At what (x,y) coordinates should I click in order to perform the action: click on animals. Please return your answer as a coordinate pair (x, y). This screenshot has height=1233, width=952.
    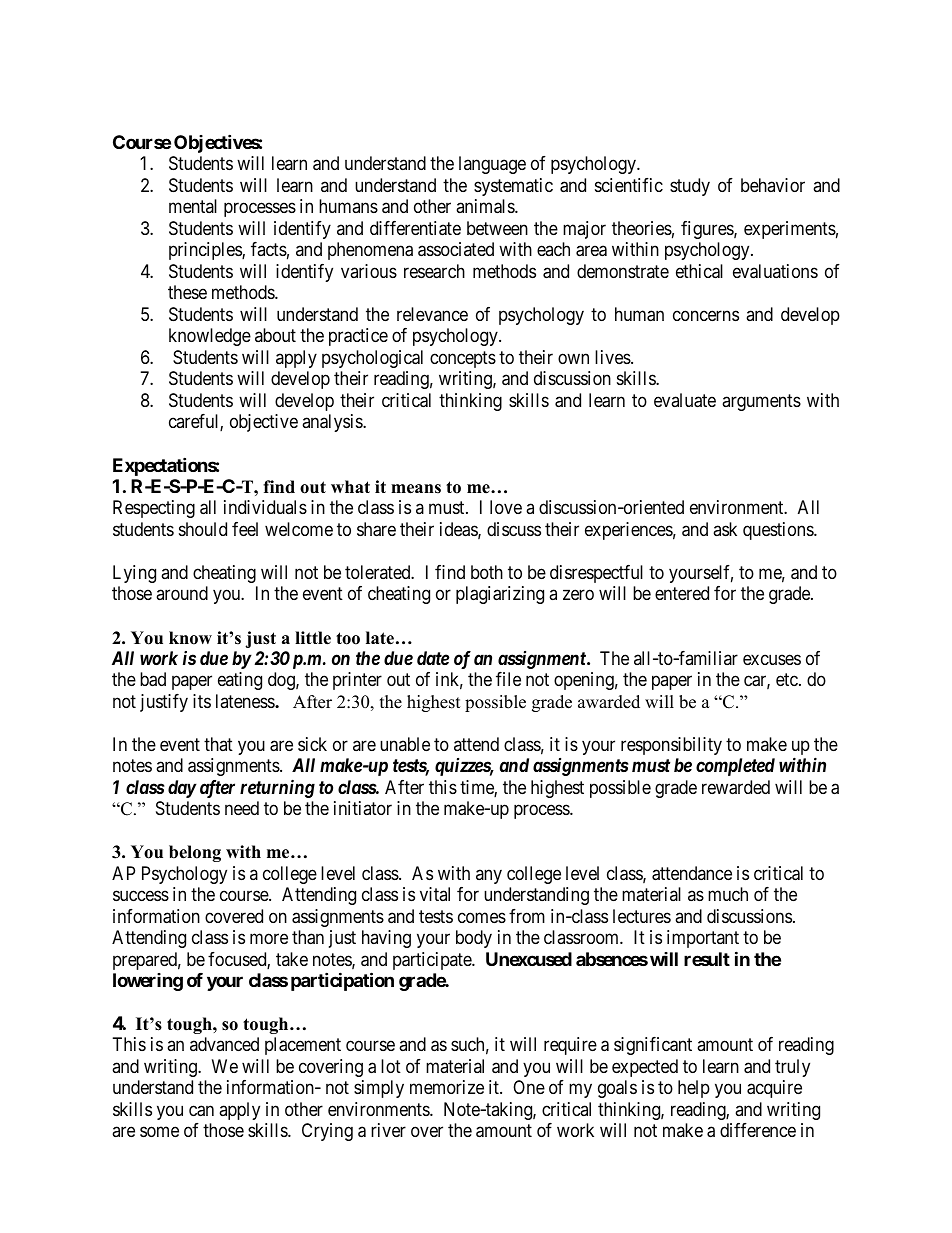
    Looking at the image, I should click on (486, 206).
